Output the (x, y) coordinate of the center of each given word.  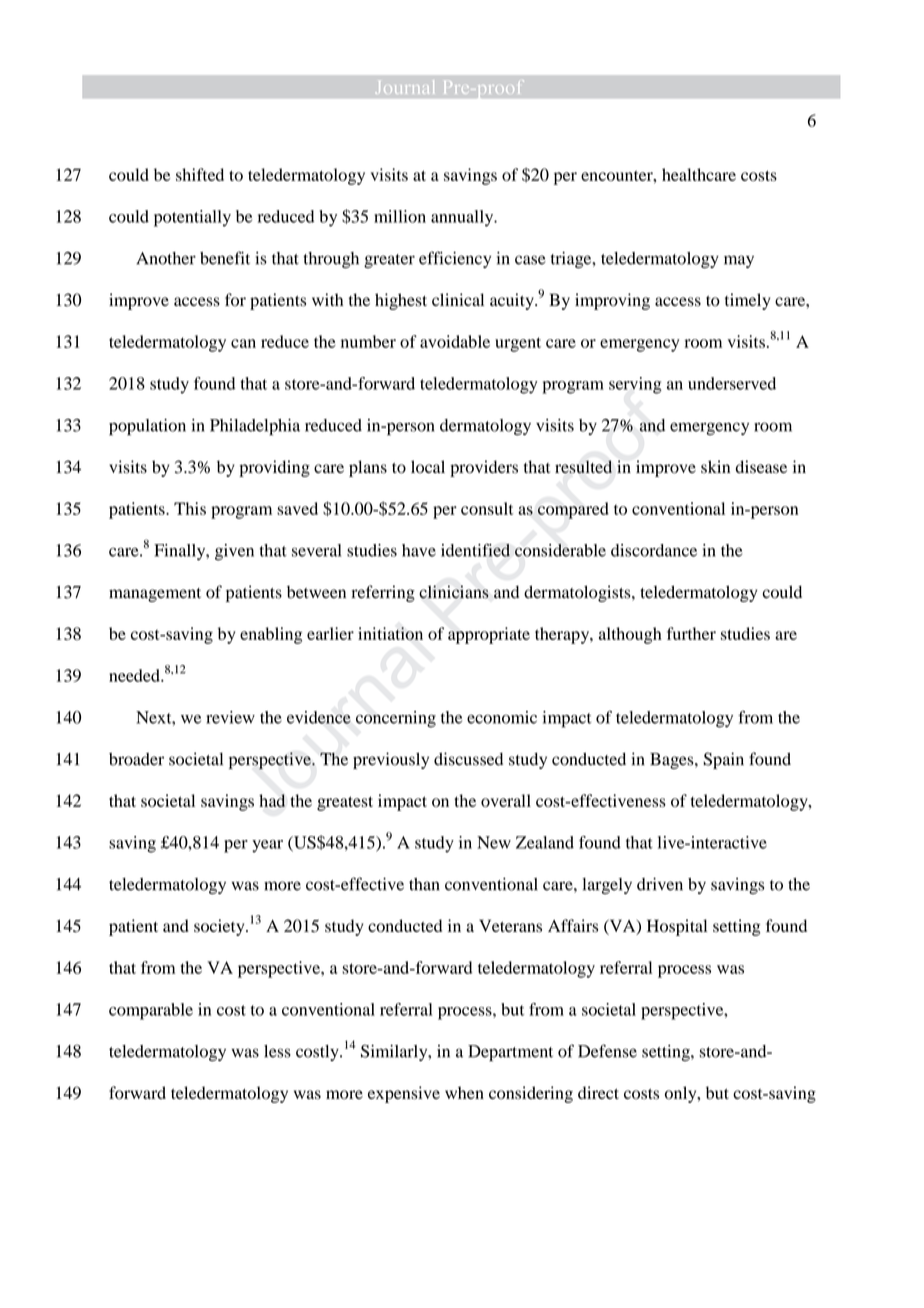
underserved (732, 383)
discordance (654, 550)
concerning (396, 719)
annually (463, 218)
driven (660, 884)
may (739, 261)
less (277, 1051)
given (234, 552)
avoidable (455, 341)
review (230, 717)
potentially (192, 218)
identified (475, 550)
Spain (723, 760)
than (424, 884)
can (243, 343)
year (267, 846)
